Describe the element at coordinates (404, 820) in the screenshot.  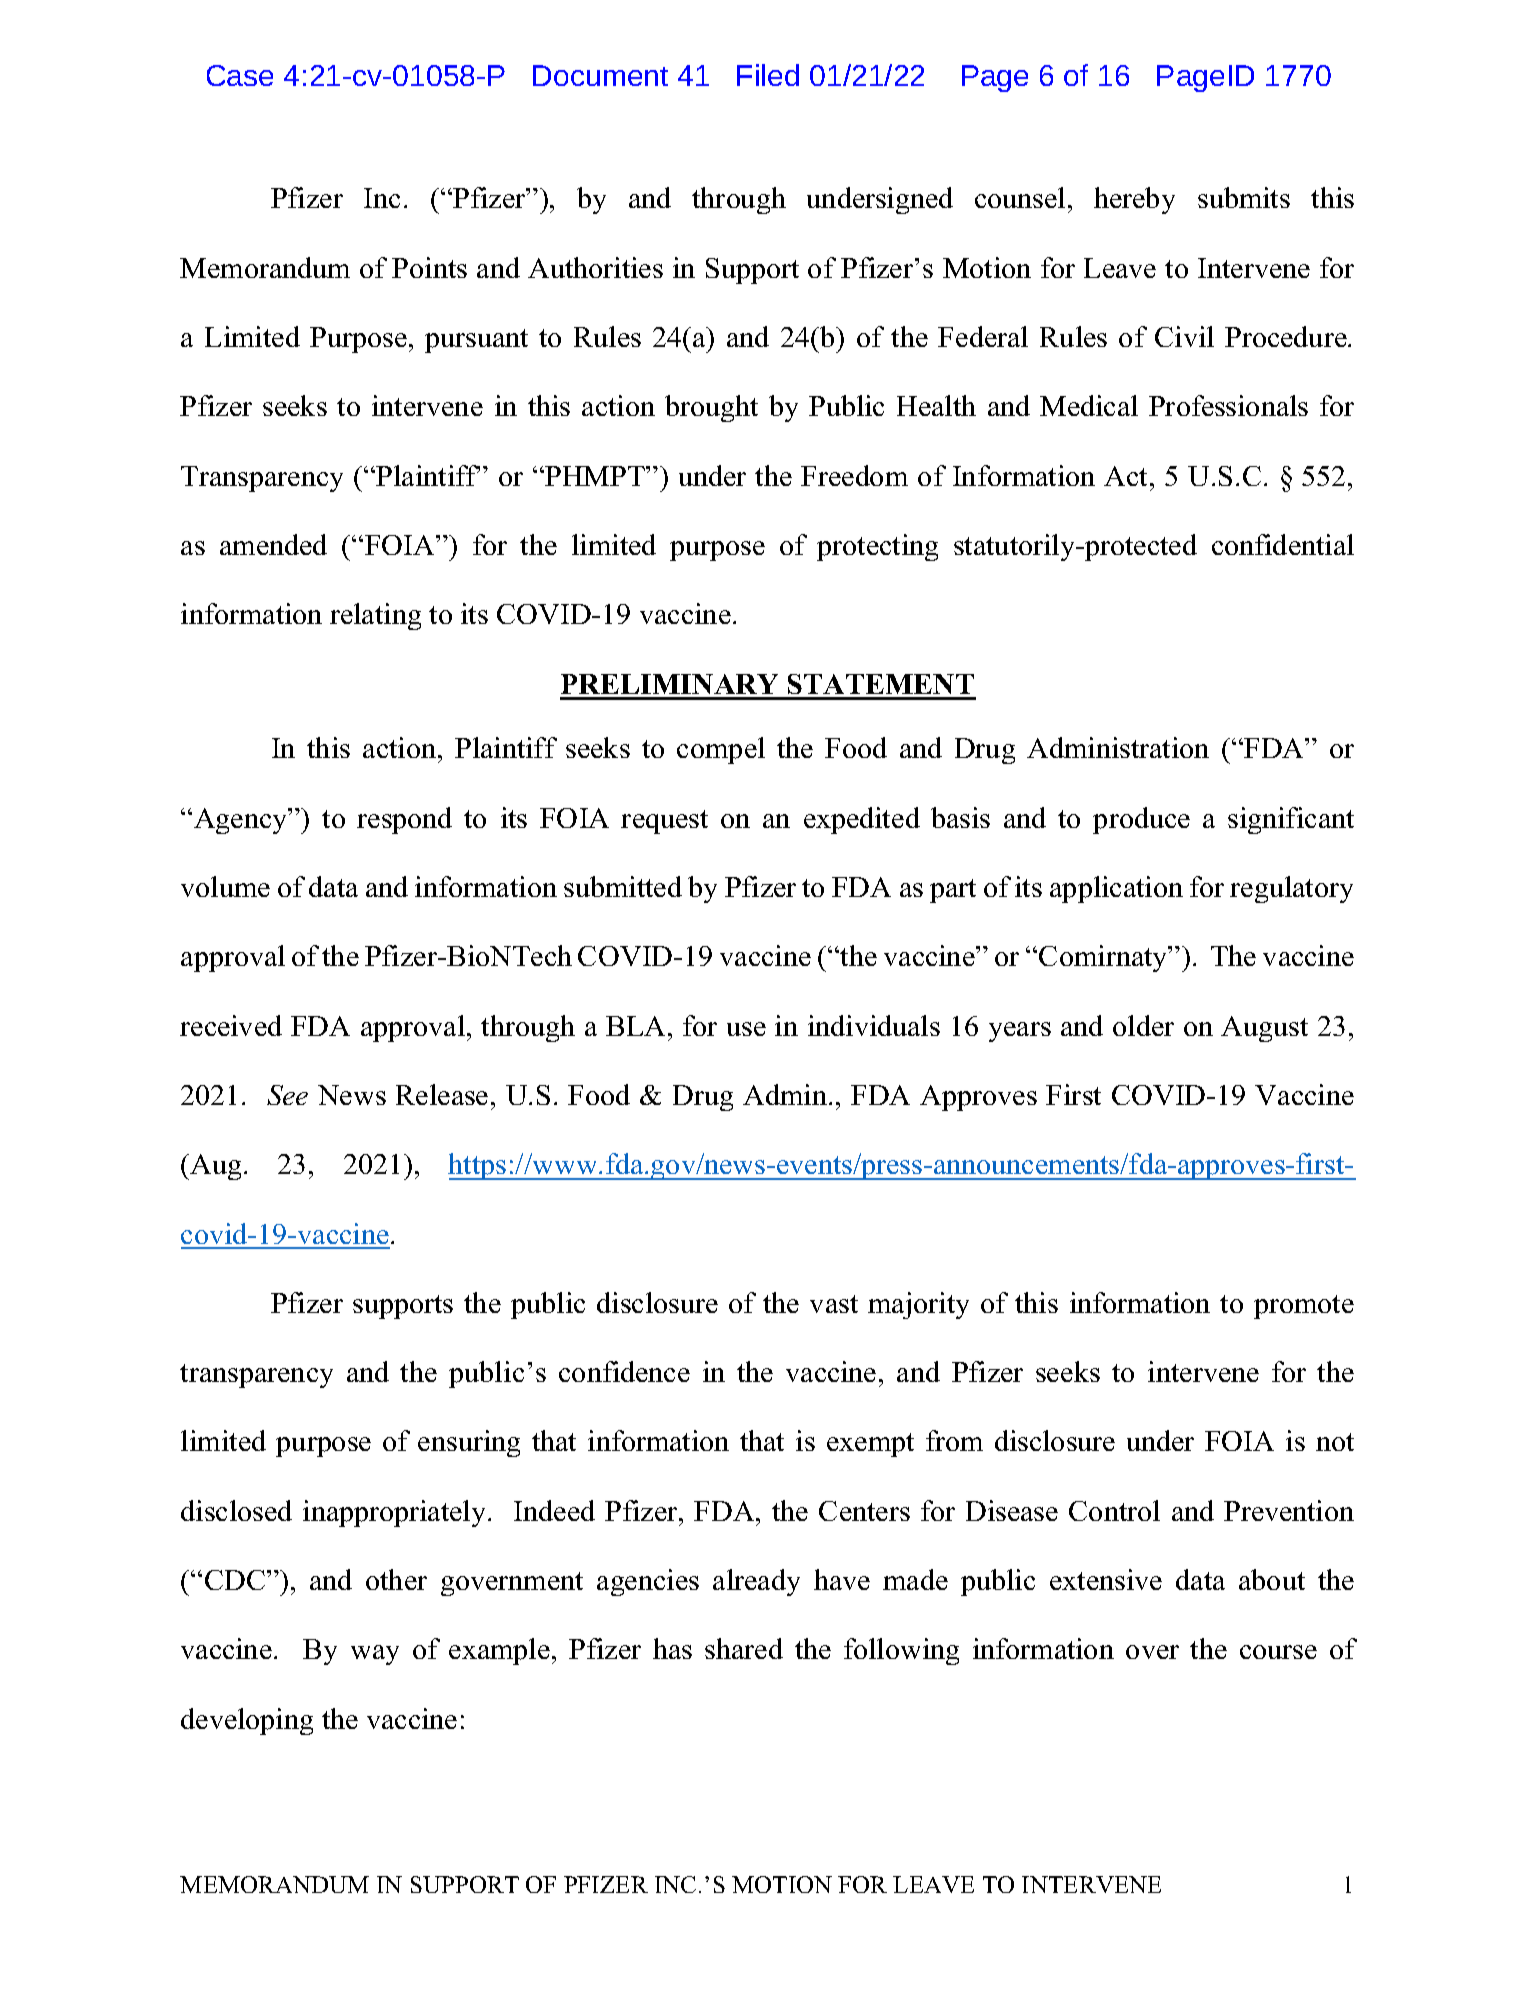
I see `respond` at that location.
